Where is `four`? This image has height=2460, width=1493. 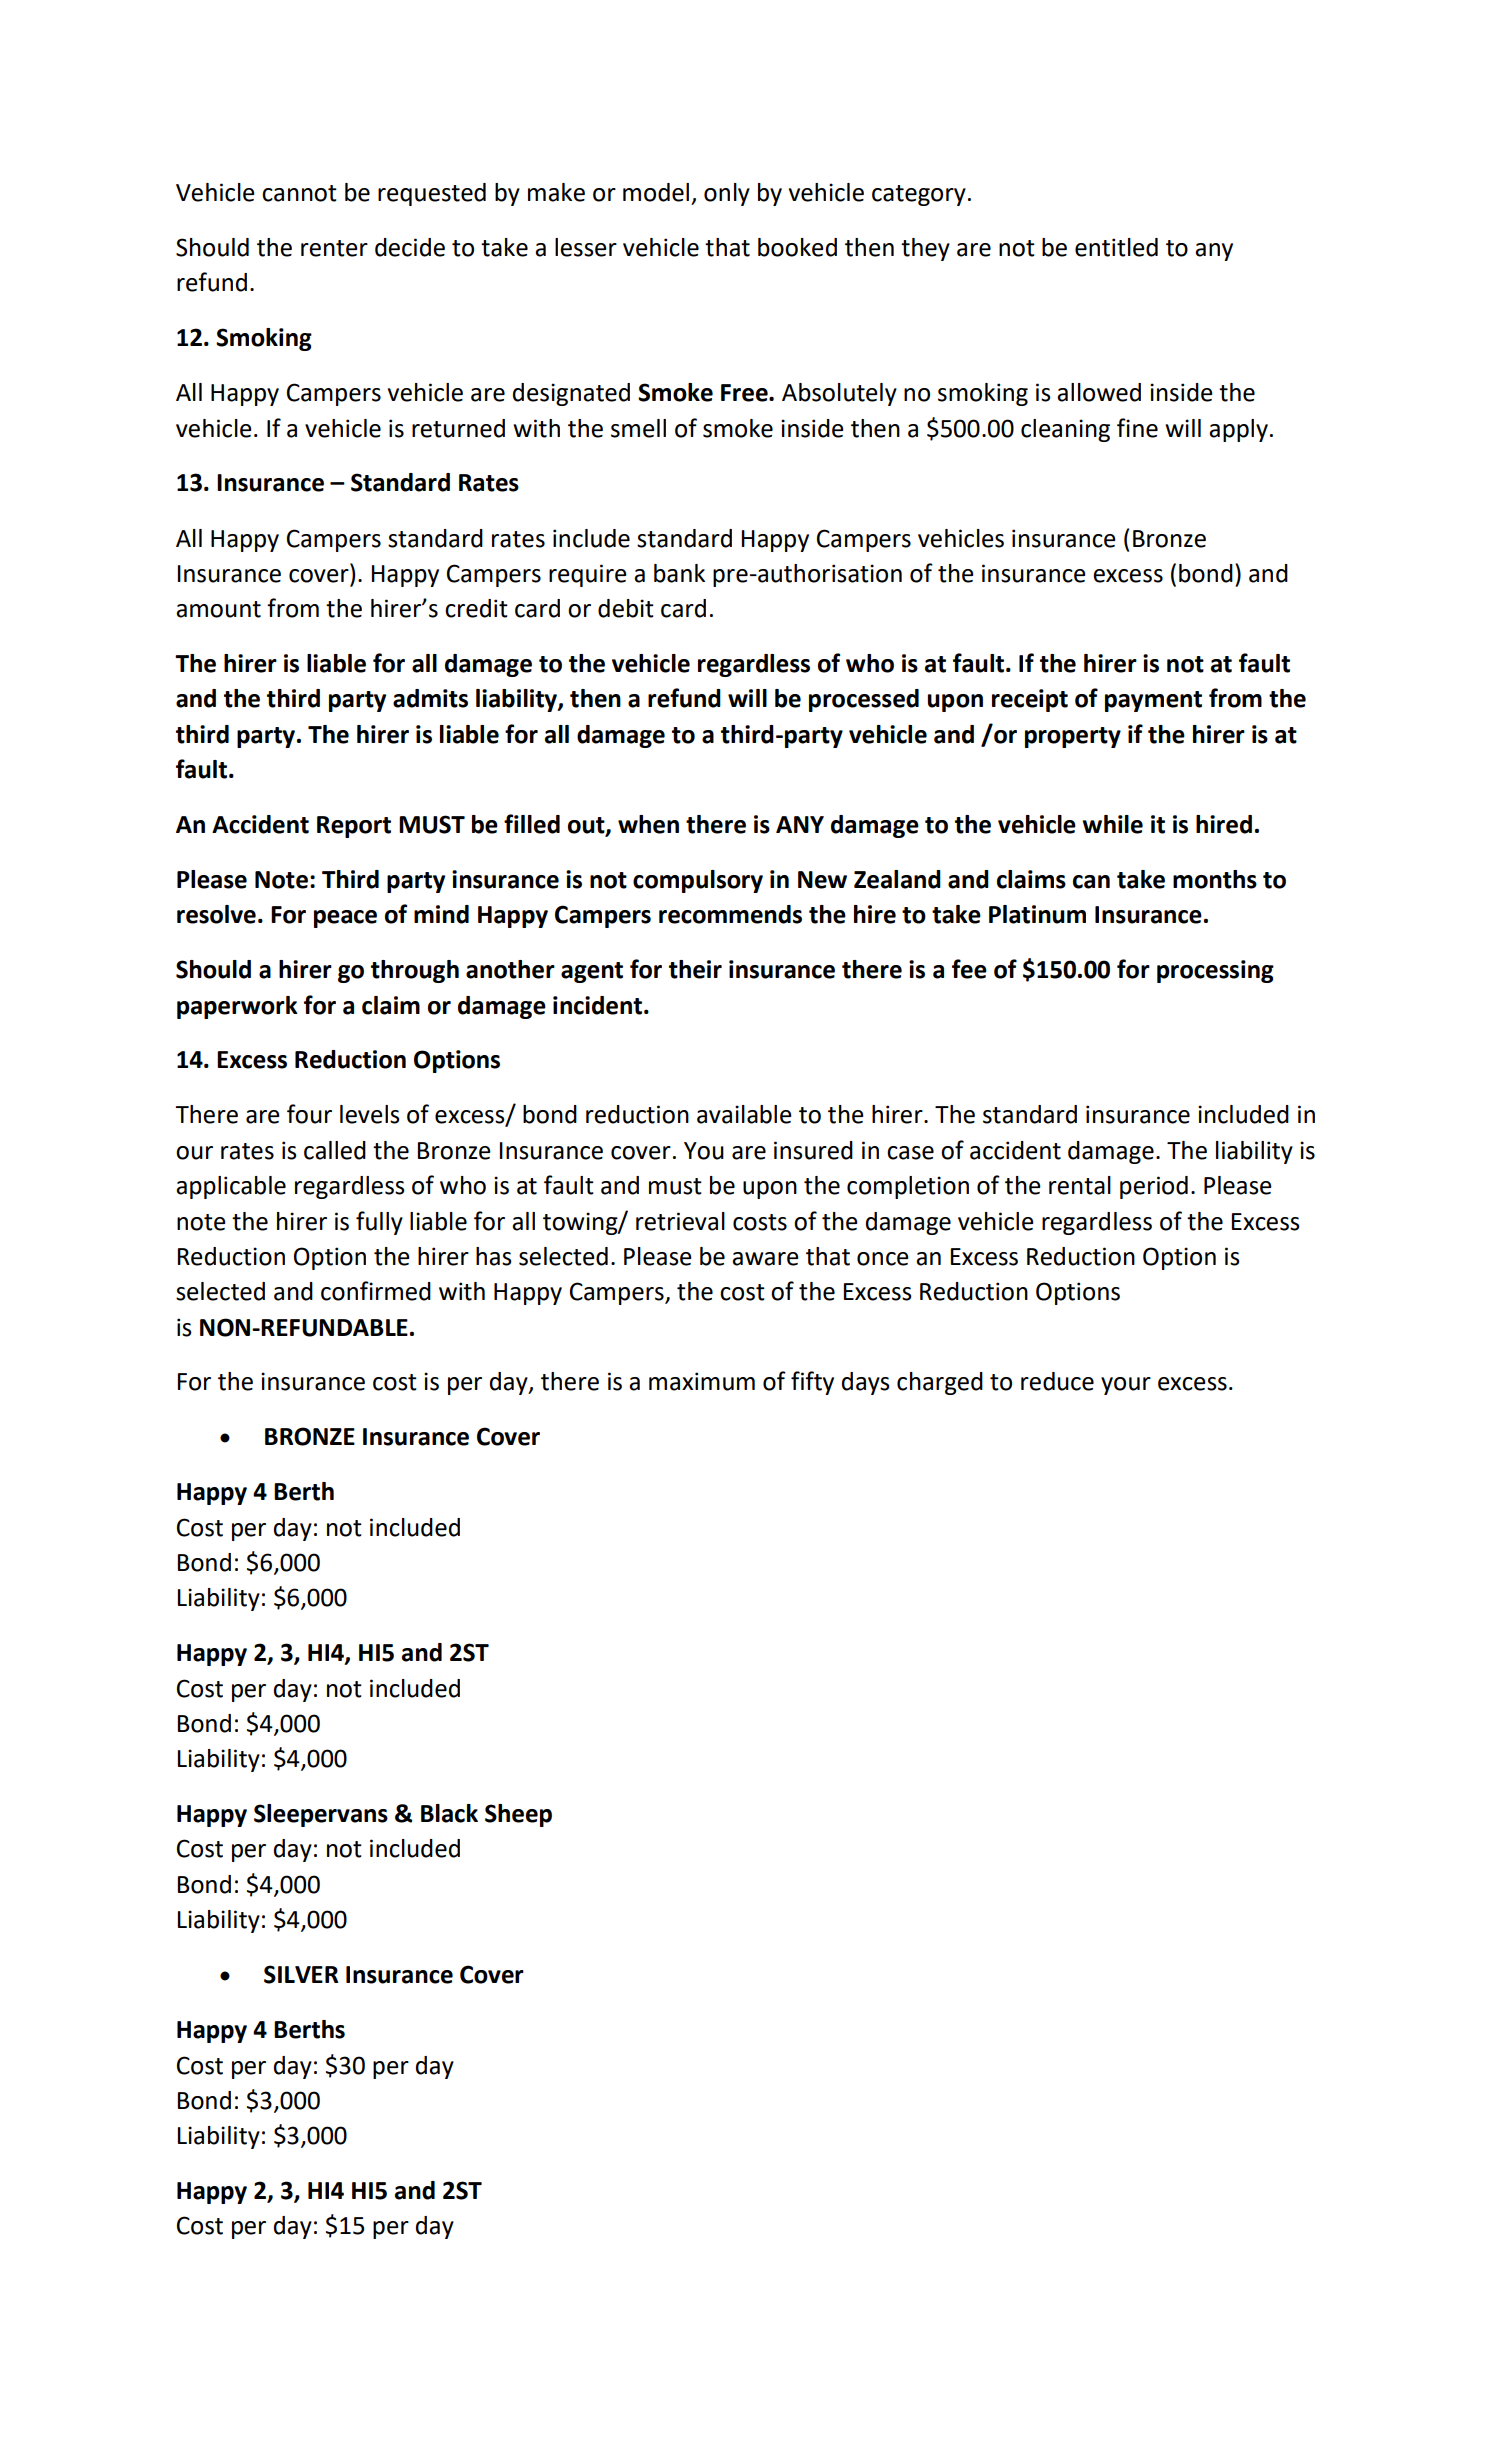 four is located at coordinates (309, 1114).
